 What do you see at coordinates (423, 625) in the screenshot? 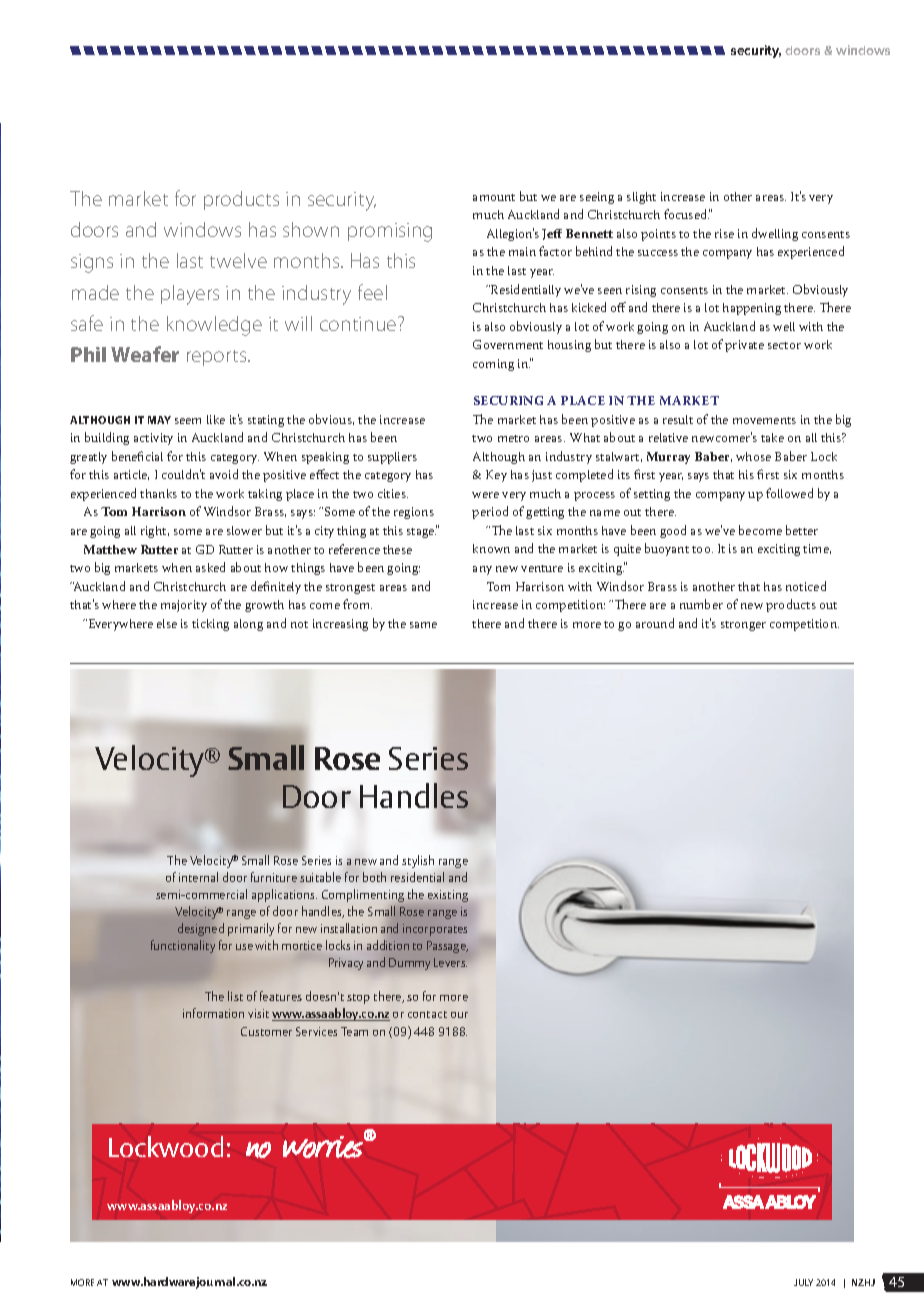
I see `same` at bounding box center [423, 625].
